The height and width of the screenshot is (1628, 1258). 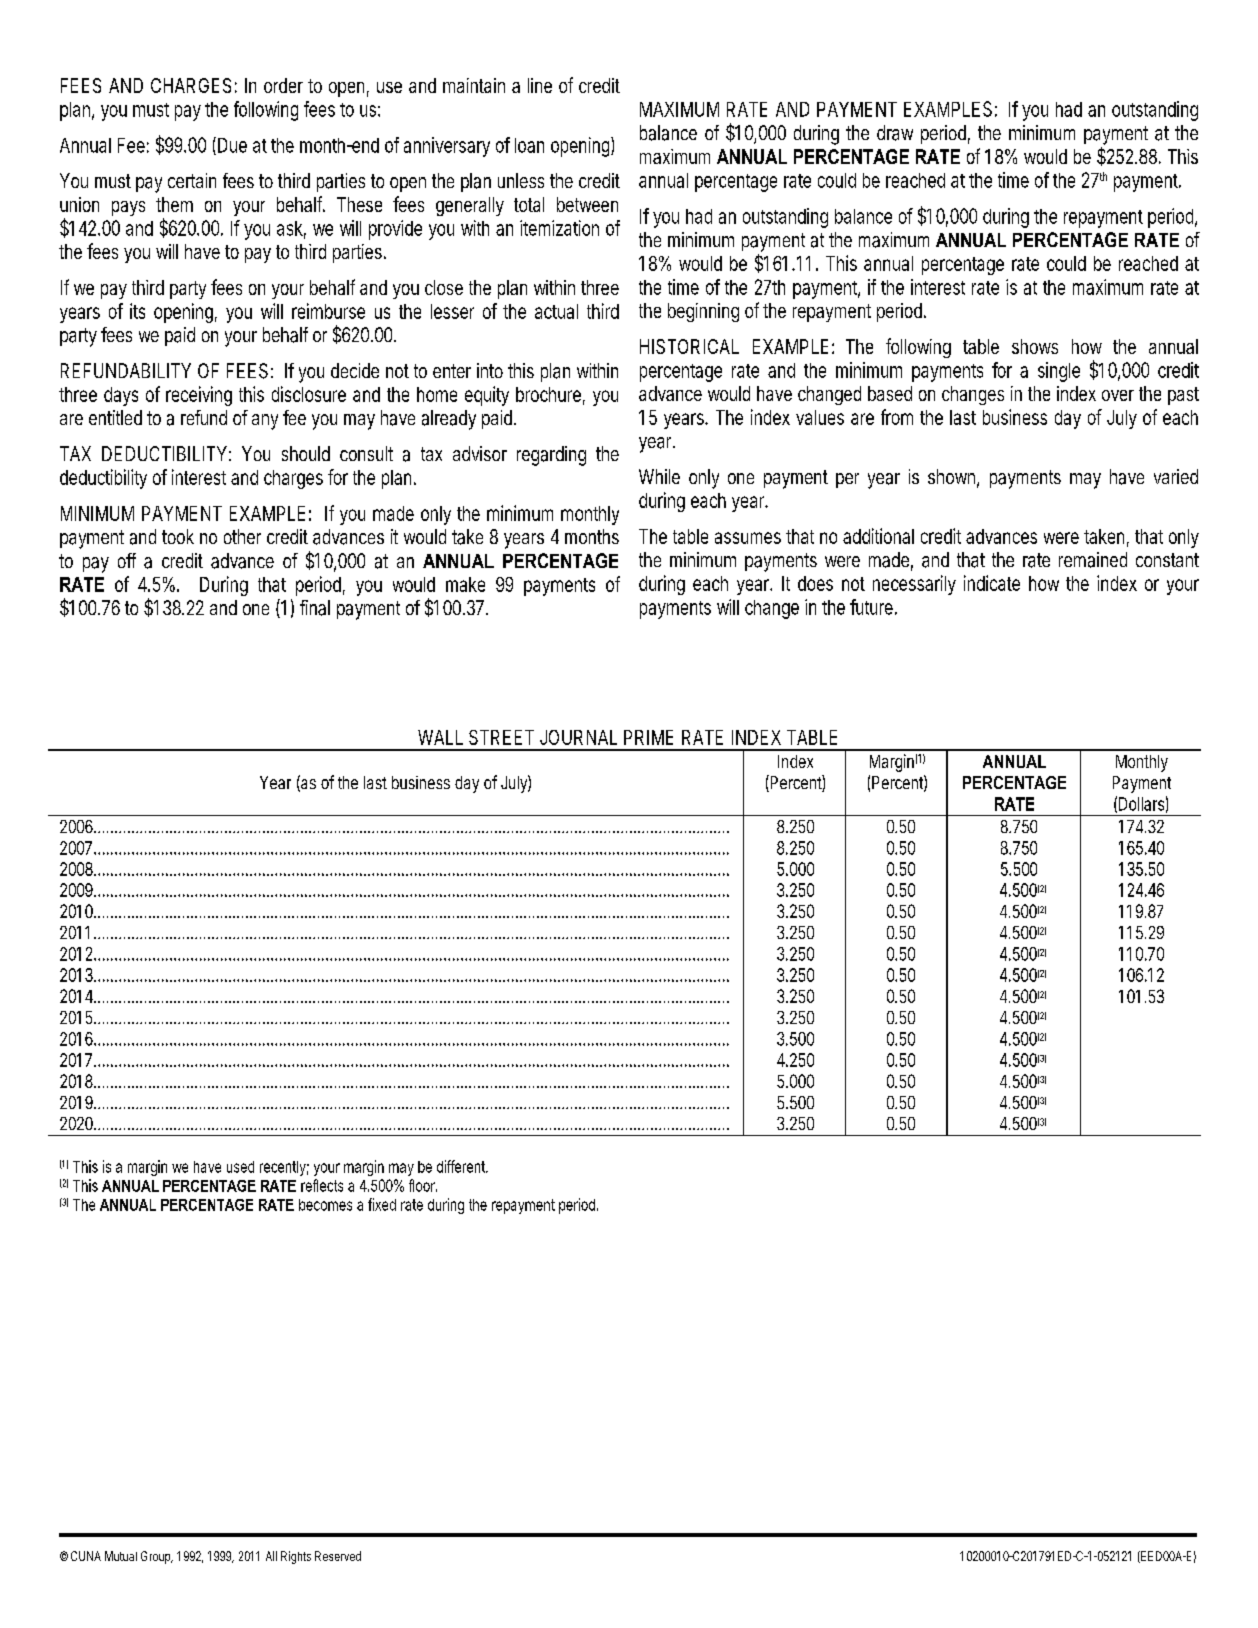 What do you see at coordinates (648, 737) in the screenshot?
I see `PRIME` at bounding box center [648, 737].
